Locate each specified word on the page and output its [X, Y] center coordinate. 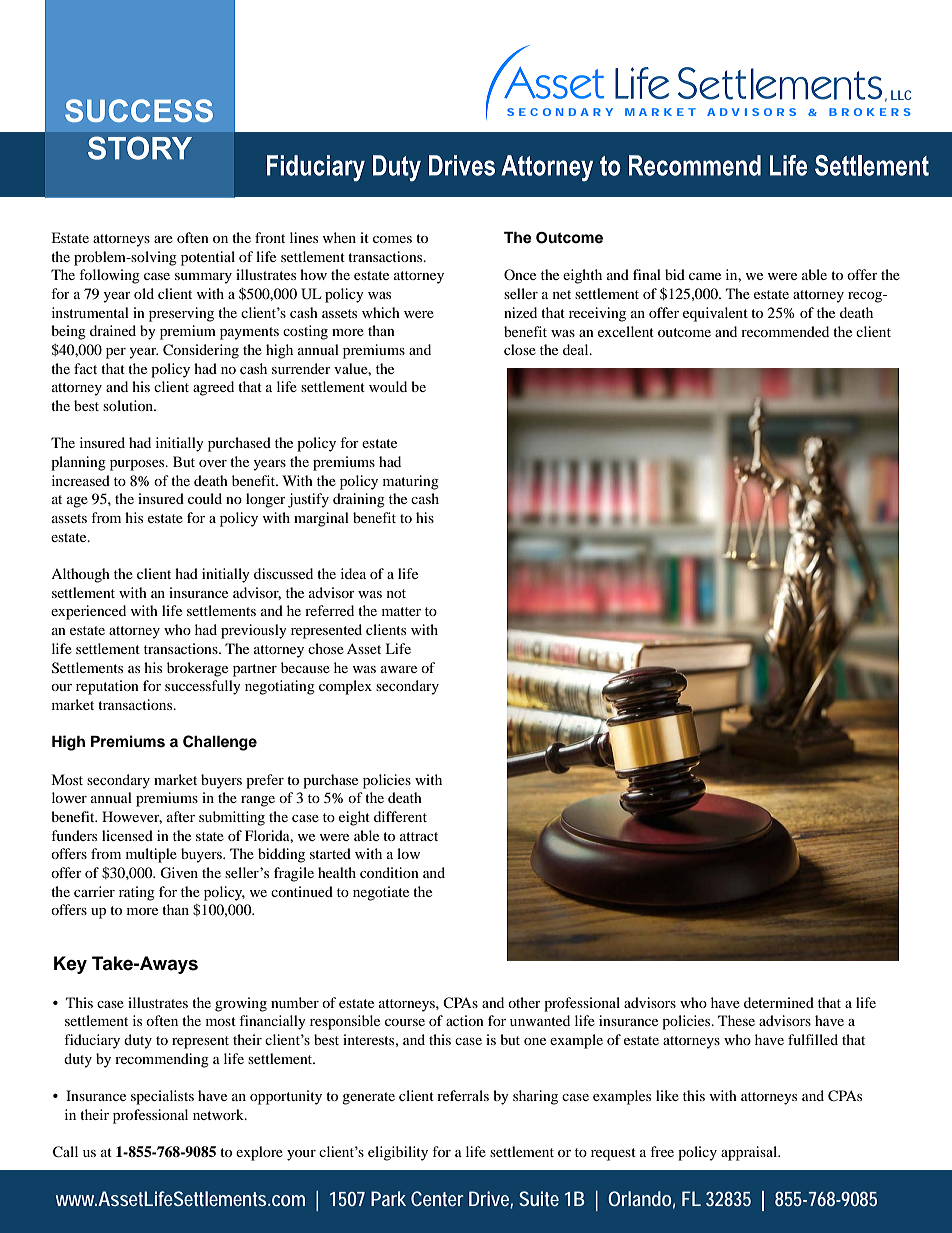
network [219, 1114]
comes [392, 239]
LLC [901, 95]
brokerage [197, 669]
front [270, 237]
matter [401, 611]
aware [399, 669]
